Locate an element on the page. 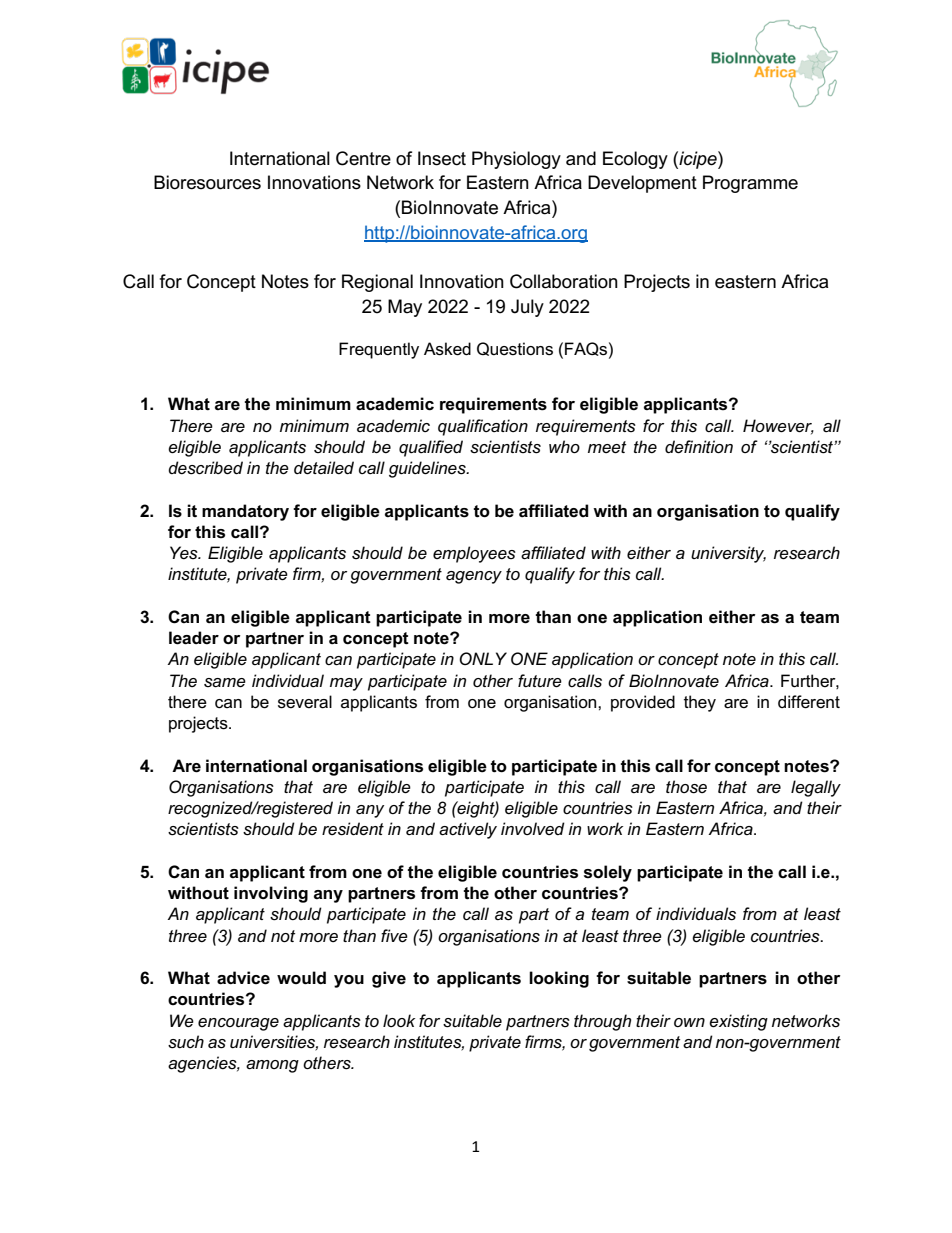 The height and width of the image is (1233, 952). Programme is located at coordinates (750, 184).
